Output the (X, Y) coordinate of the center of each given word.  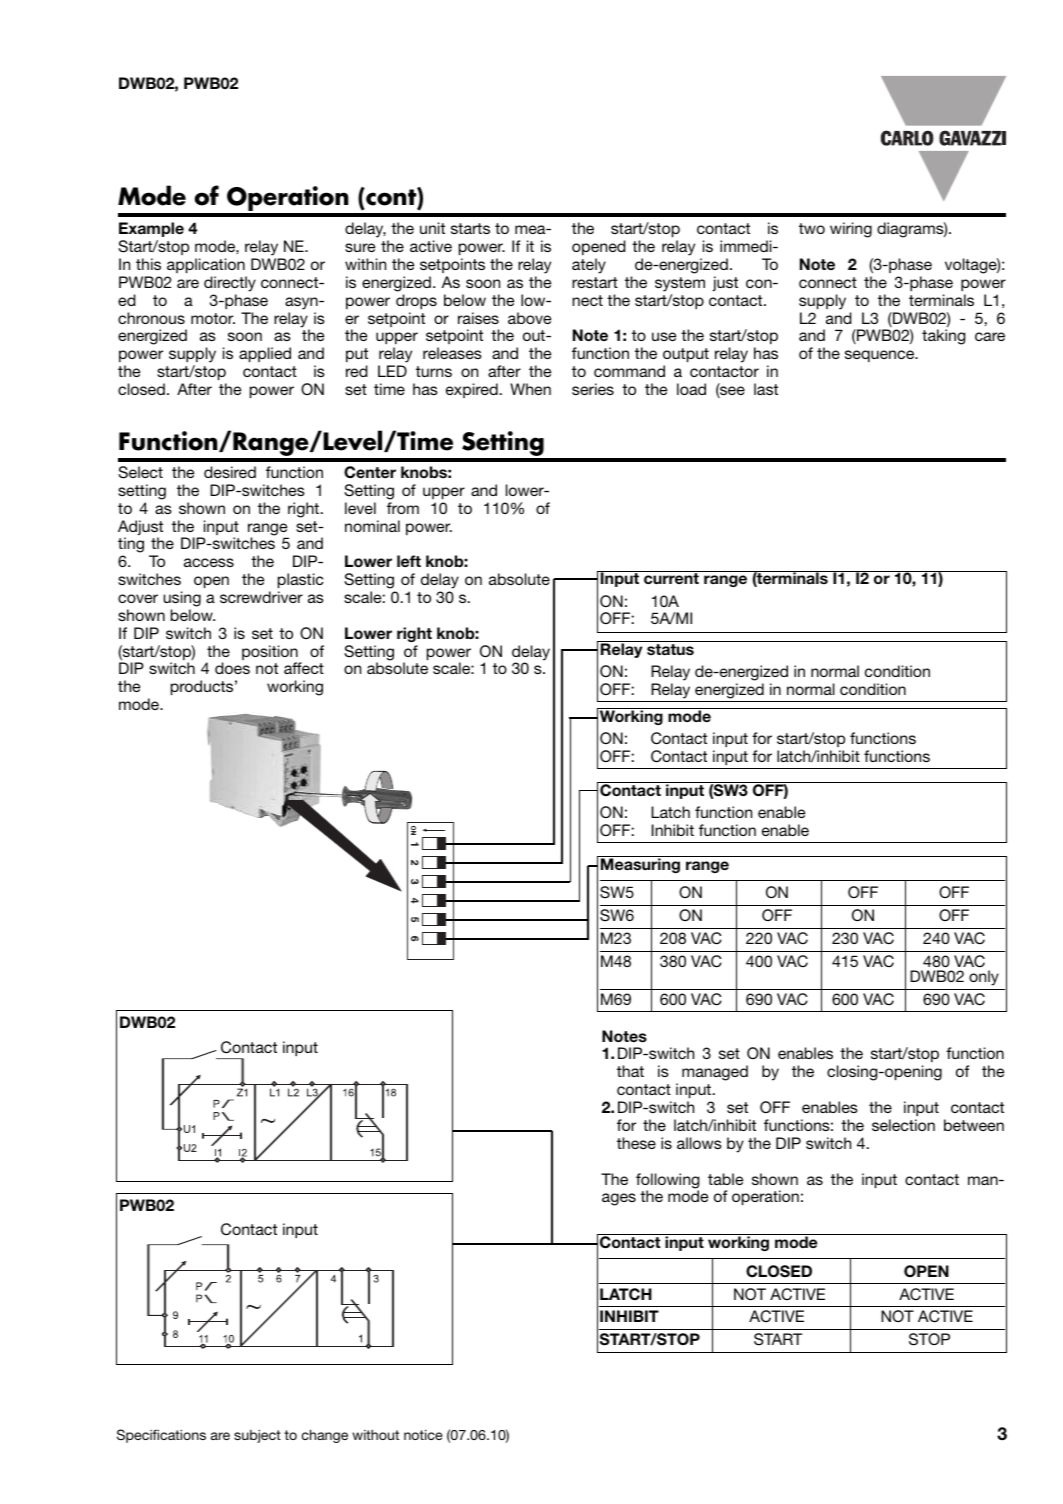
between (974, 1125)
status (670, 649)
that (630, 1071)
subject (257, 1436)
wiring (851, 230)
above (529, 318)
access (209, 562)
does (232, 668)
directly (230, 284)
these (636, 1143)
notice (423, 1434)
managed (715, 1073)
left (409, 561)
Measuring (640, 864)
